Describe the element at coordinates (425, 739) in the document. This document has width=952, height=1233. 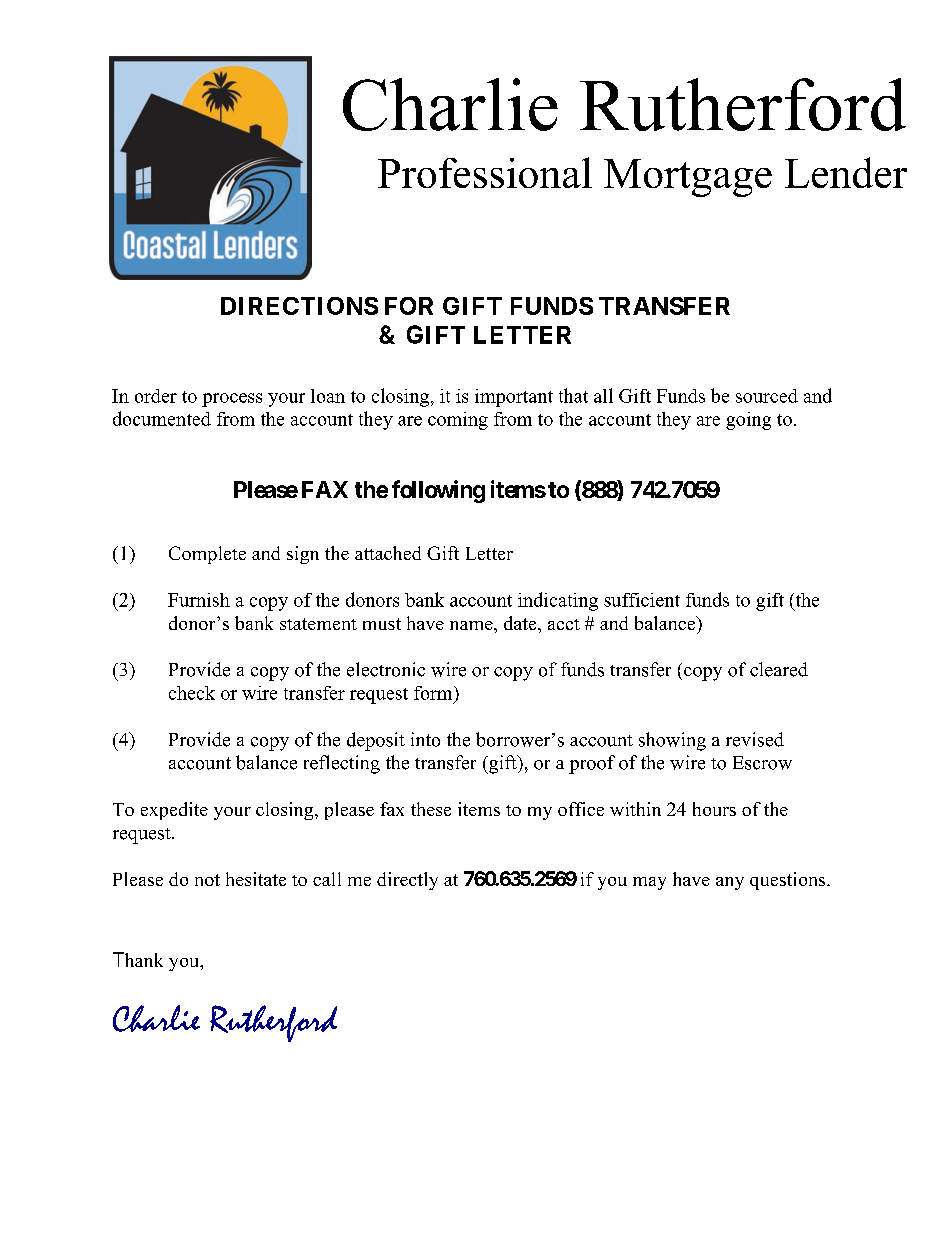
I see `into` at that location.
